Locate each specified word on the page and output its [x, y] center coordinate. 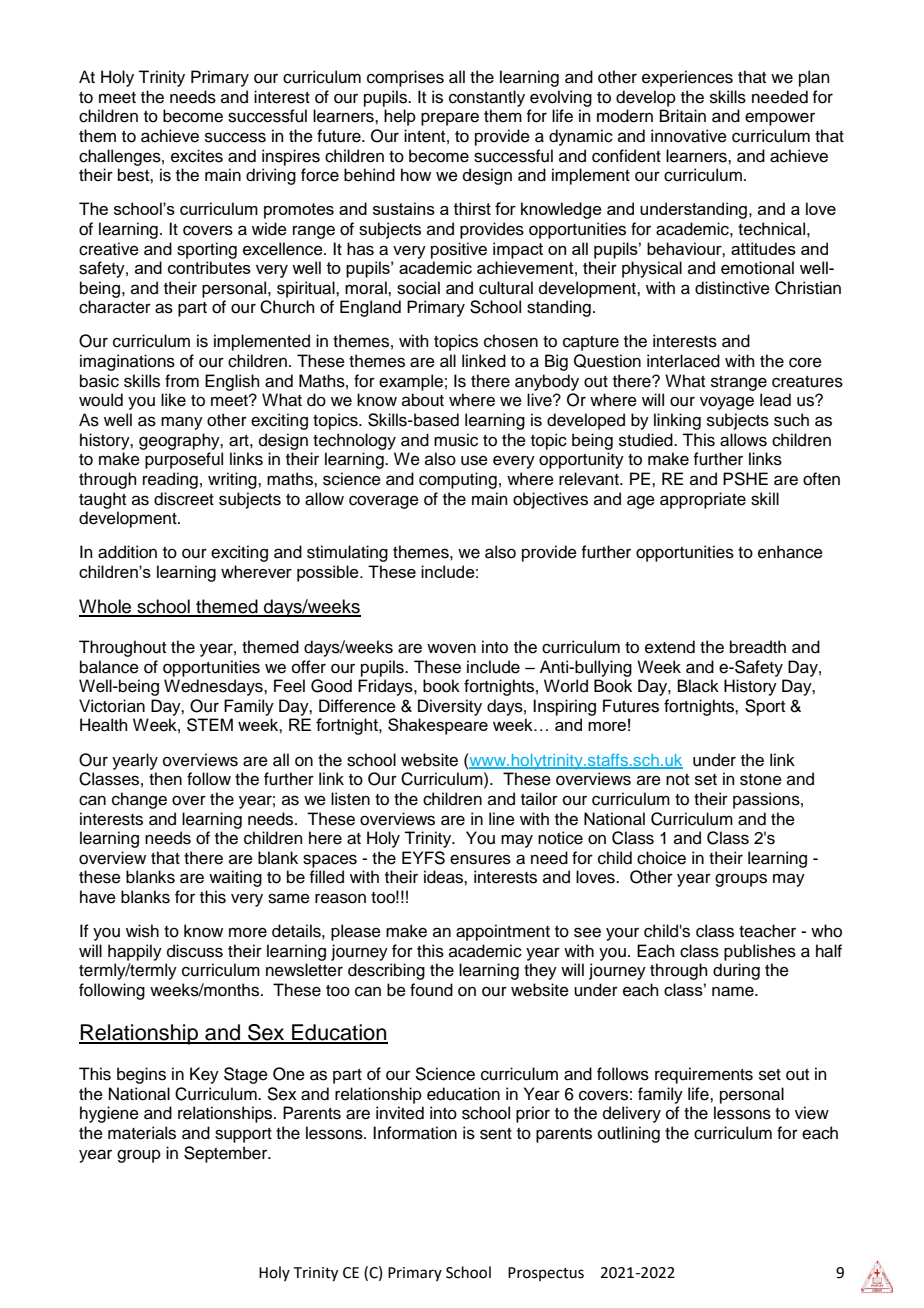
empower [780, 119]
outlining [629, 1134]
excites [197, 156]
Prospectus [546, 1274]
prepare [450, 119]
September [227, 1154]
